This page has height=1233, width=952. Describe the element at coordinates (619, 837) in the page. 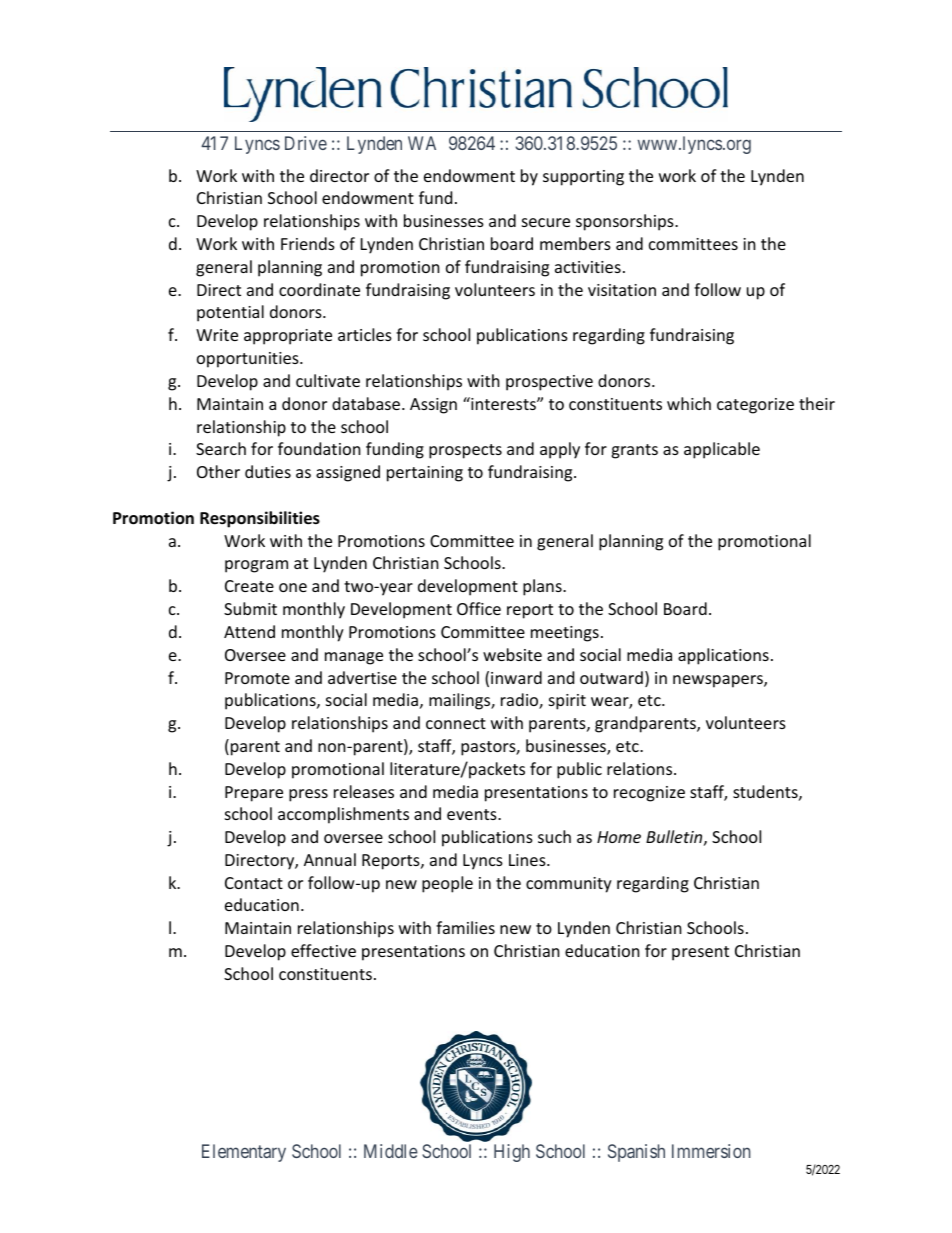

I see `Home` at that location.
